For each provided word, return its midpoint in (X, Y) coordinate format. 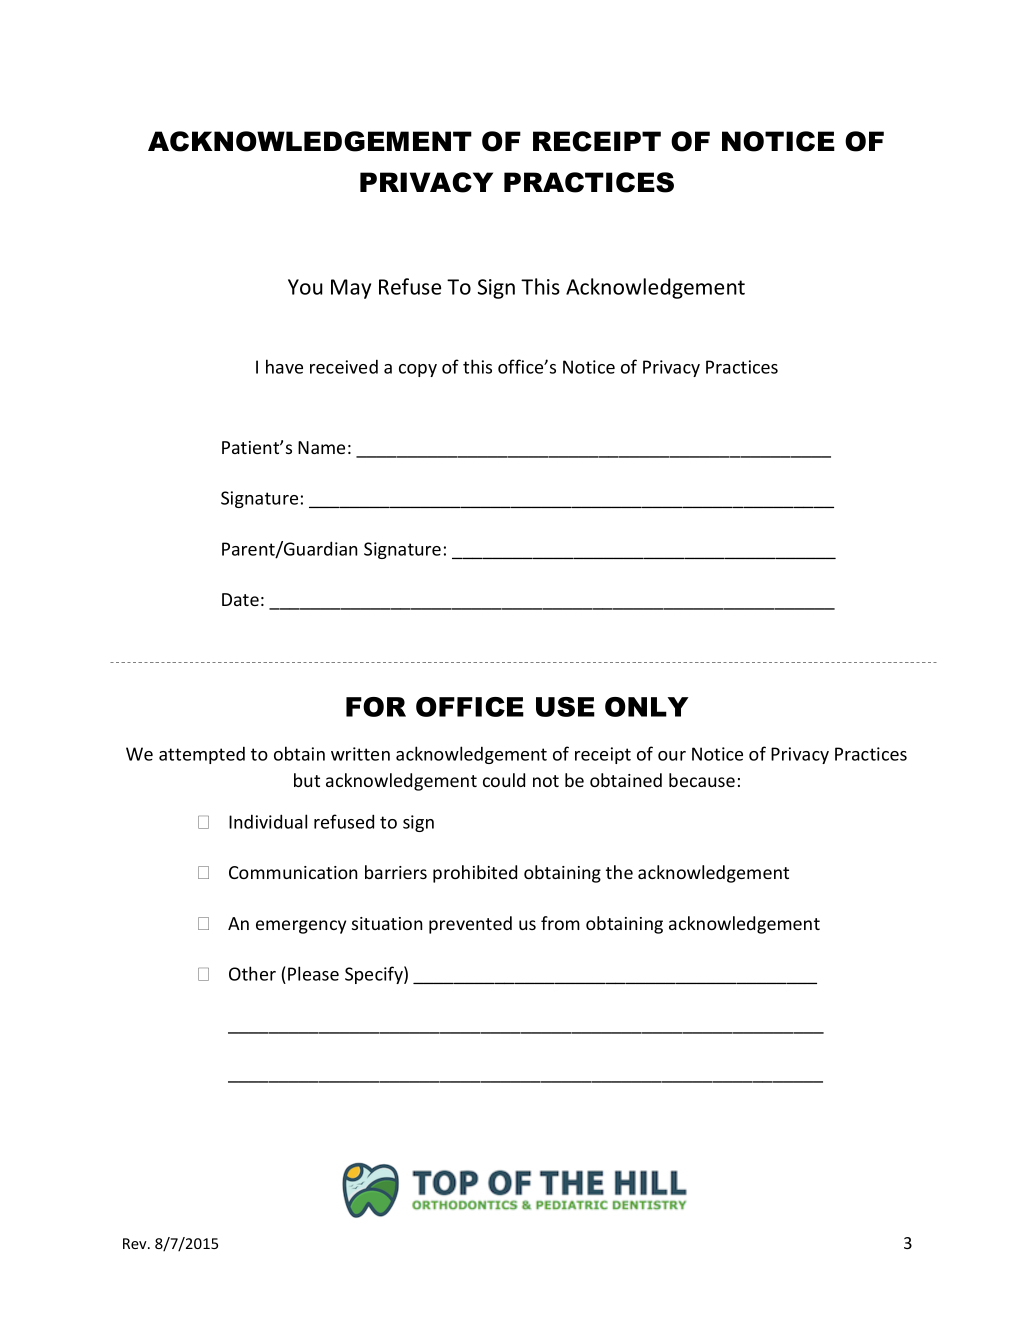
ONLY (647, 707)
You (305, 287)
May (351, 289)
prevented (470, 925)
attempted (202, 755)
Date (240, 599)
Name (321, 447)
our (672, 756)
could (504, 780)
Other (252, 973)
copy (418, 370)
